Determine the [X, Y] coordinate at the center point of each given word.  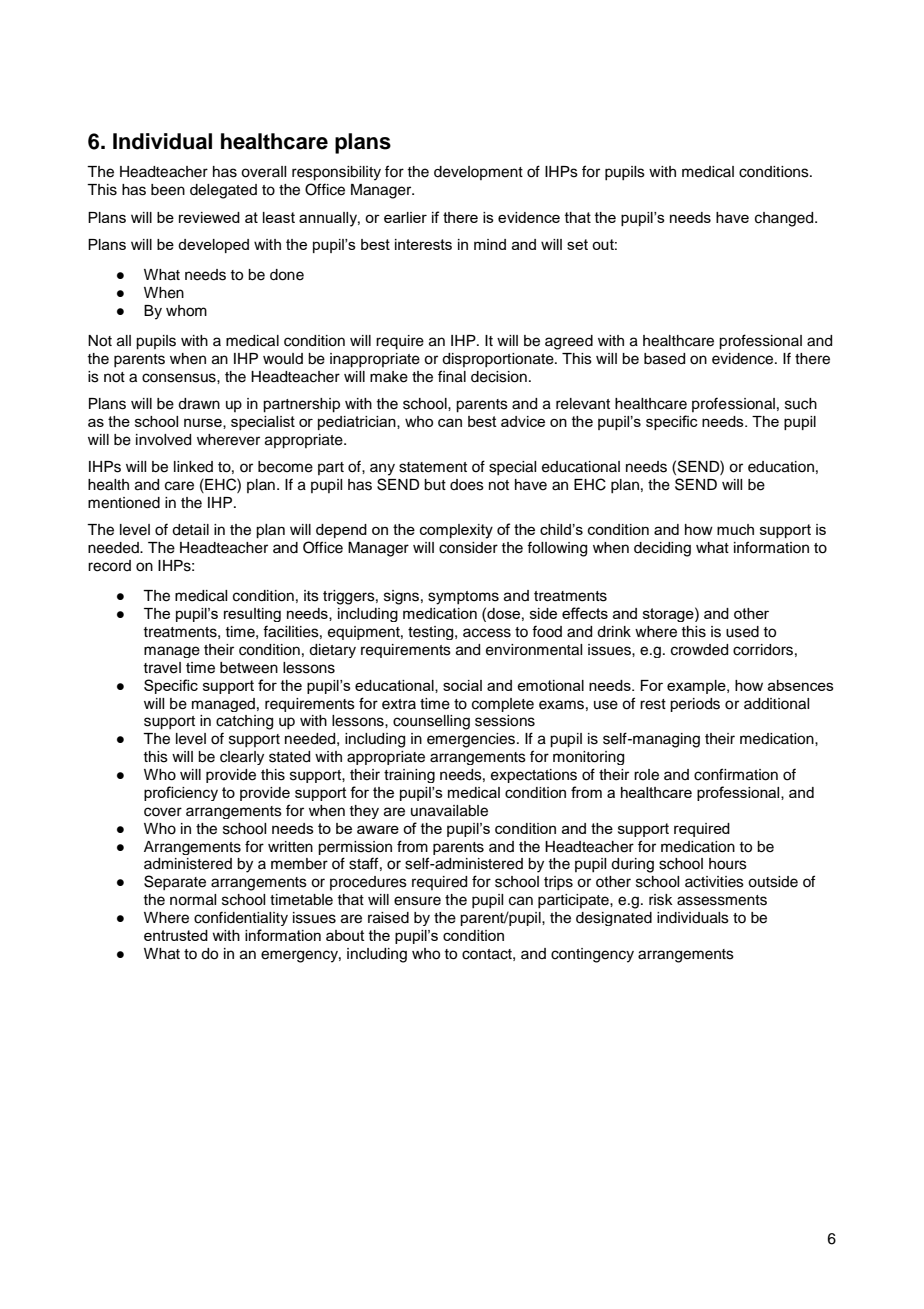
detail [190, 530]
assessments [722, 900]
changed [785, 219]
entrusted [176, 935]
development [478, 173]
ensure [417, 901]
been [168, 190]
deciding [662, 549]
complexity [456, 531]
